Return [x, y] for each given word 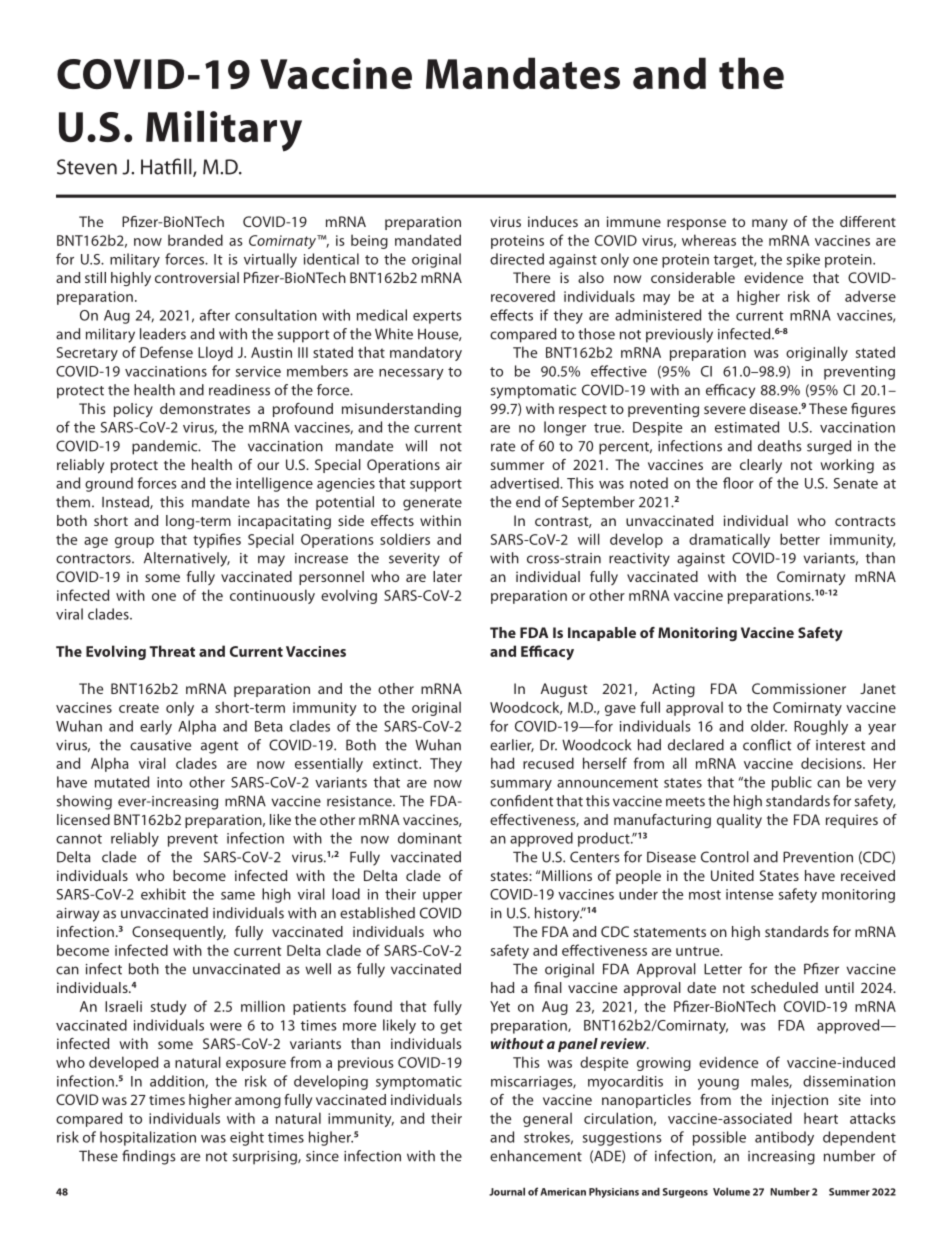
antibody [784, 1138]
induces [553, 221]
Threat [172, 651]
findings [148, 1157]
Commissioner [799, 688]
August [564, 690]
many [770, 224]
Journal [507, 1191]
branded [195, 240]
